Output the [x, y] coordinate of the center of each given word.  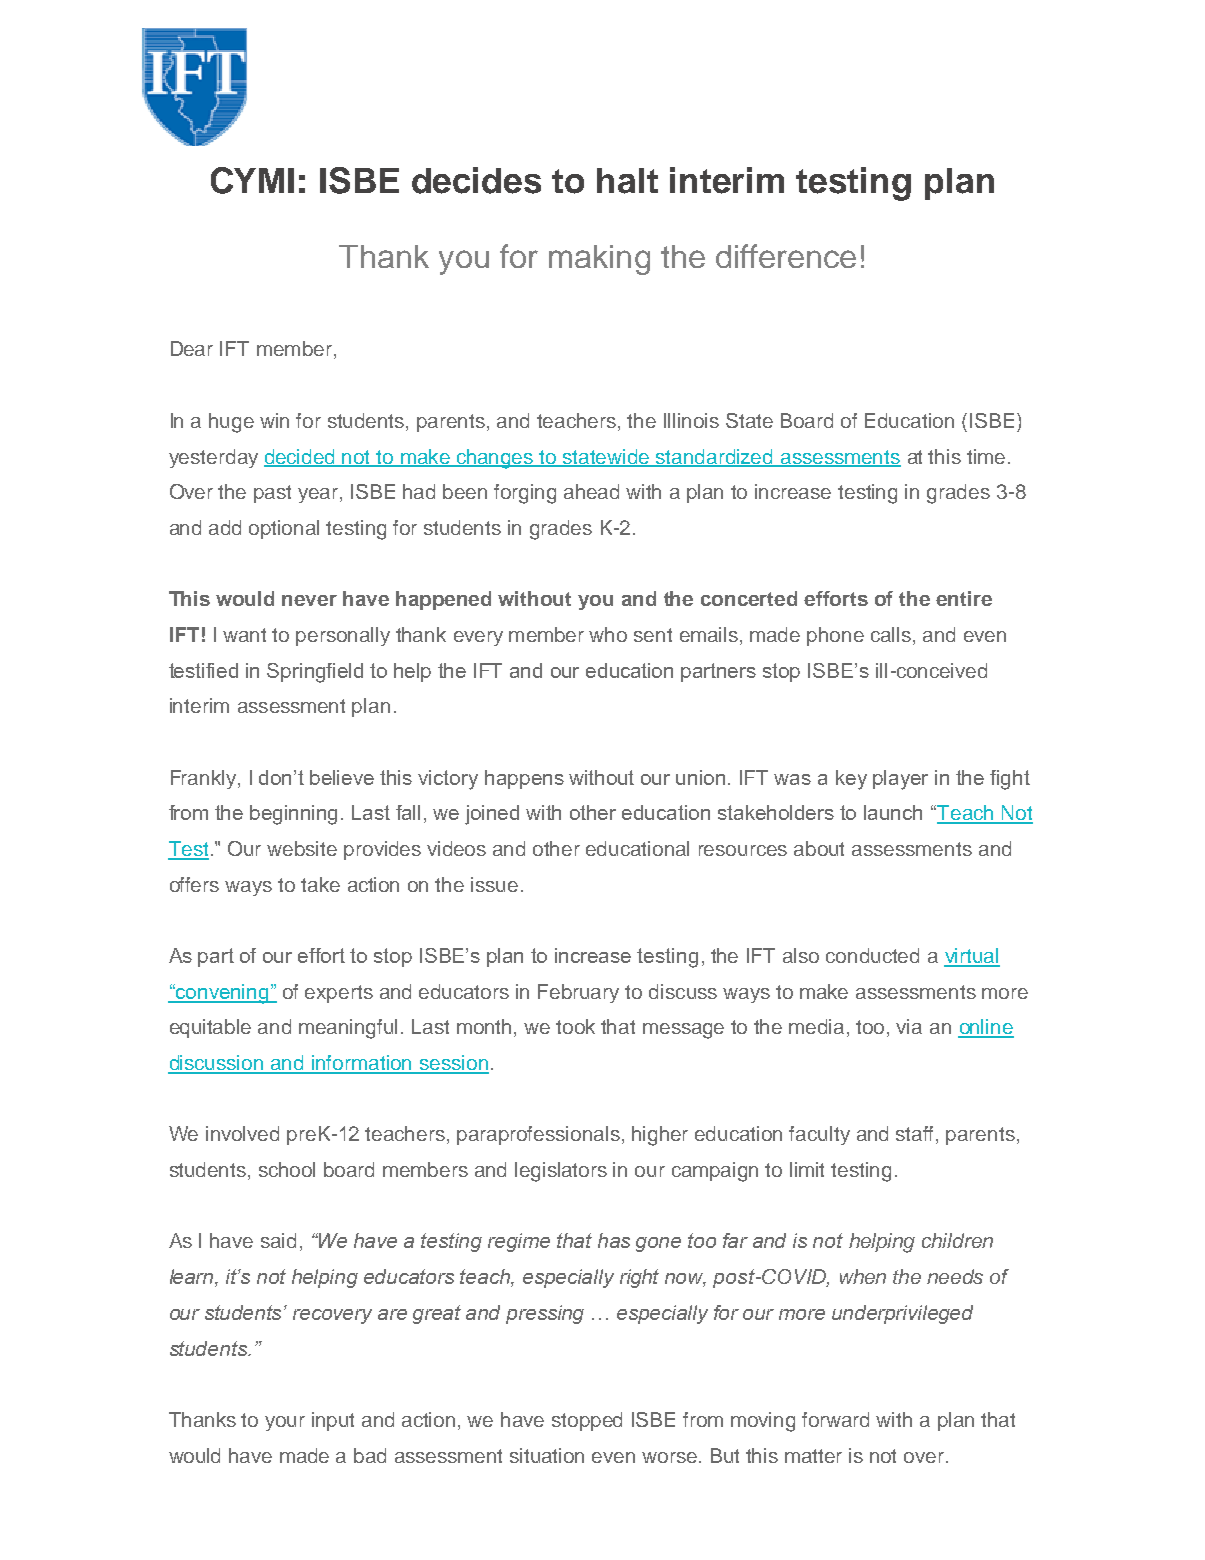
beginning [293, 815]
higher [660, 1136]
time [986, 456]
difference [786, 256]
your [285, 1423]
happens [524, 779]
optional [284, 529]
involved [242, 1133]
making [599, 260]
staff [916, 1135]
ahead [591, 491]
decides [476, 180]
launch [893, 812]
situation [547, 1455]
